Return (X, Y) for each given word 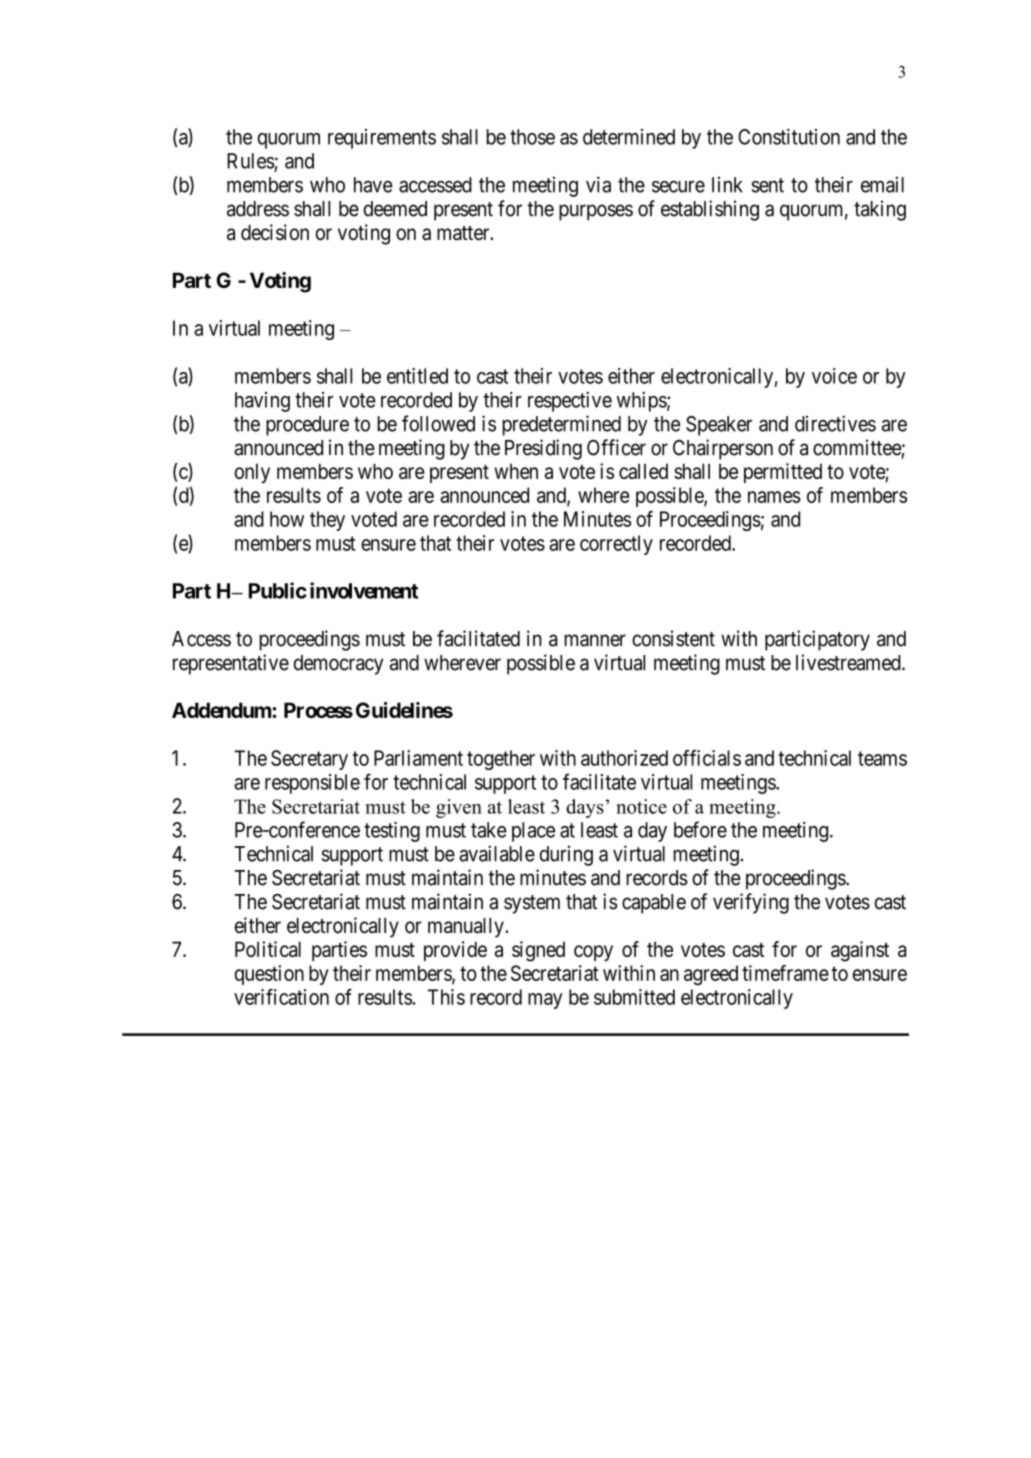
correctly (616, 545)
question (269, 975)
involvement (364, 590)
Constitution (789, 137)
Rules (251, 161)
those (532, 137)
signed (538, 951)
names (774, 497)
